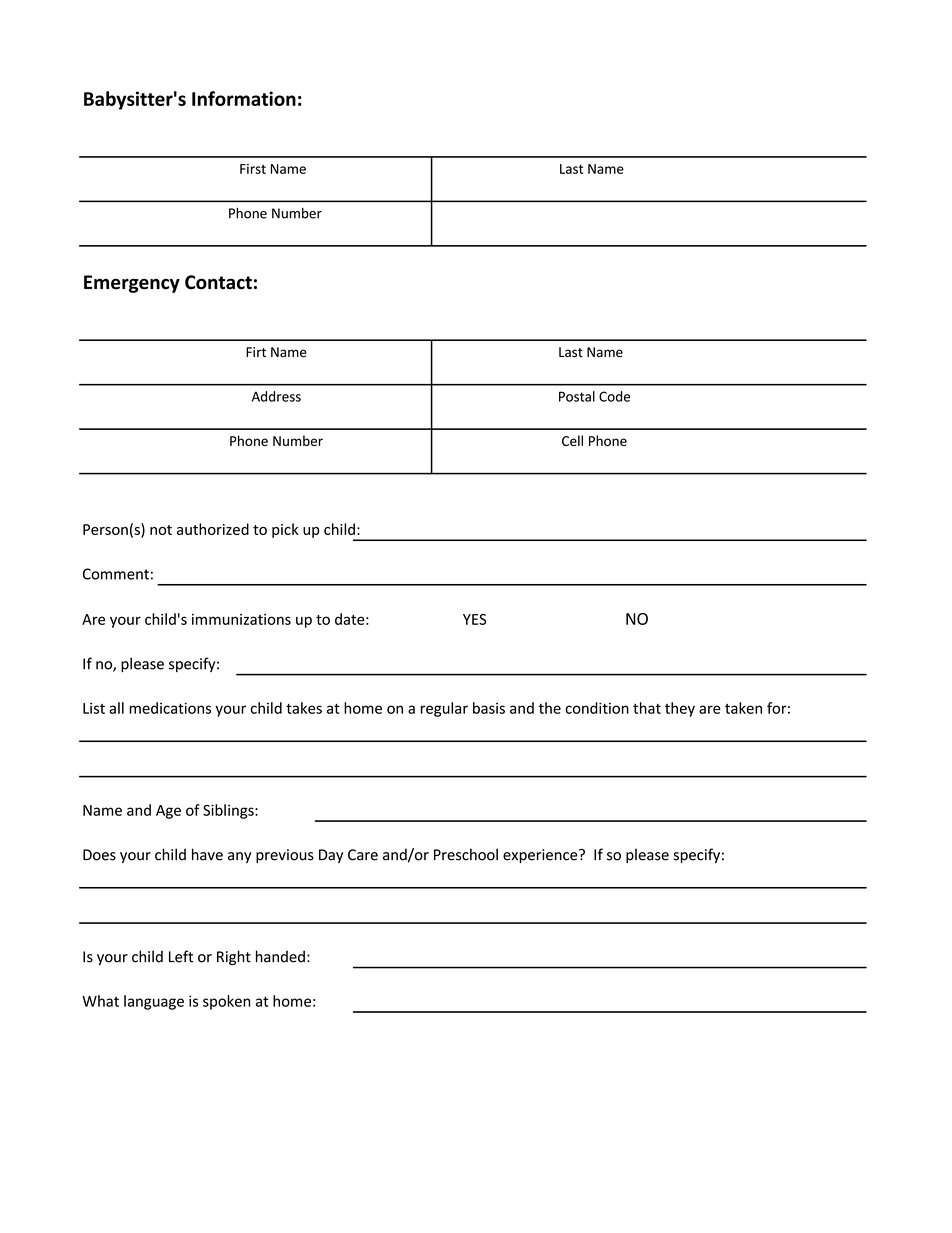 This screenshot has width=952, height=1233. Describe the element at coordinates (244, 98) in the screenshot. I see `Information` at that location.
